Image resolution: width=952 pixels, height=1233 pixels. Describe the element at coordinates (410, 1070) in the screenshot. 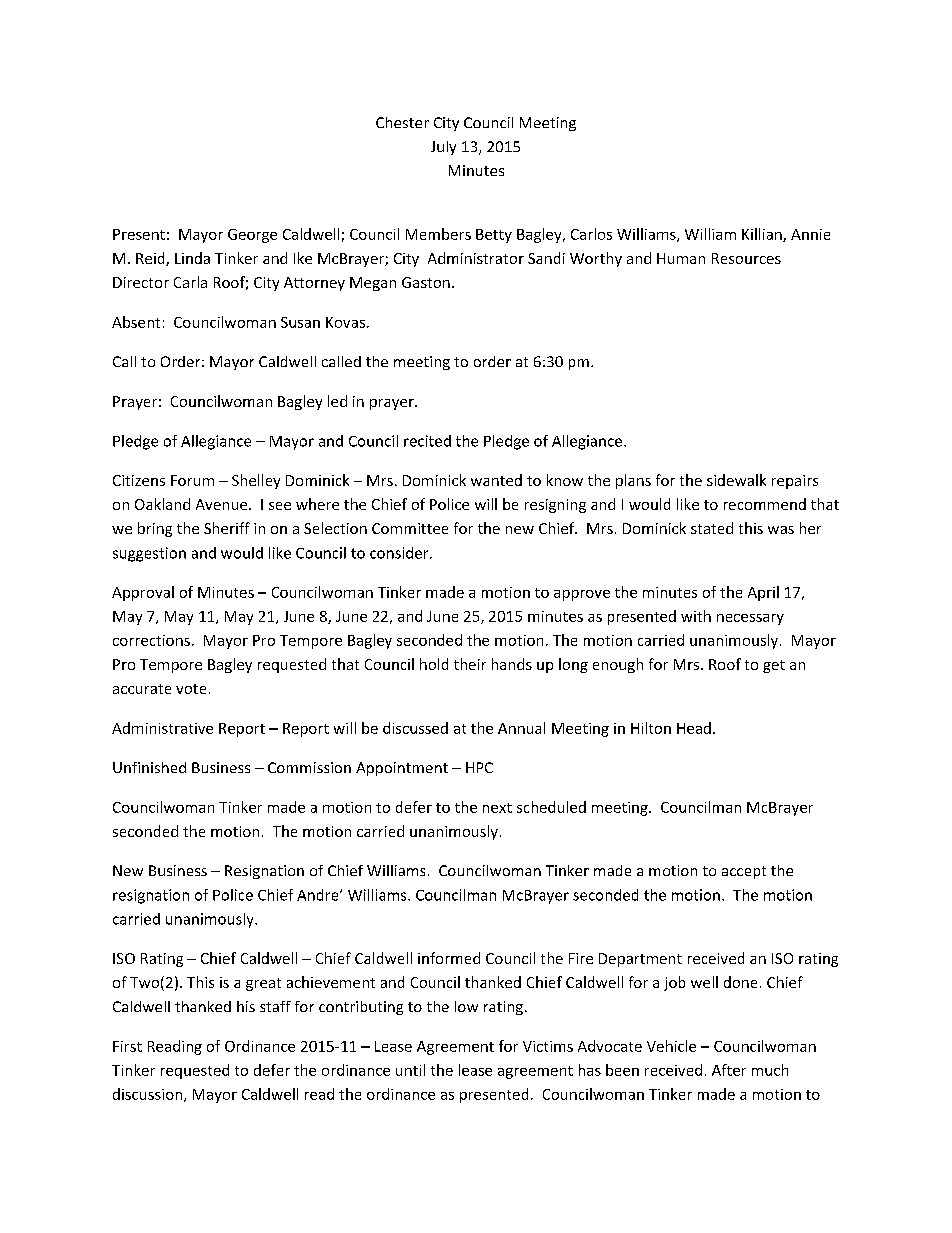

I see `until` at that location.
